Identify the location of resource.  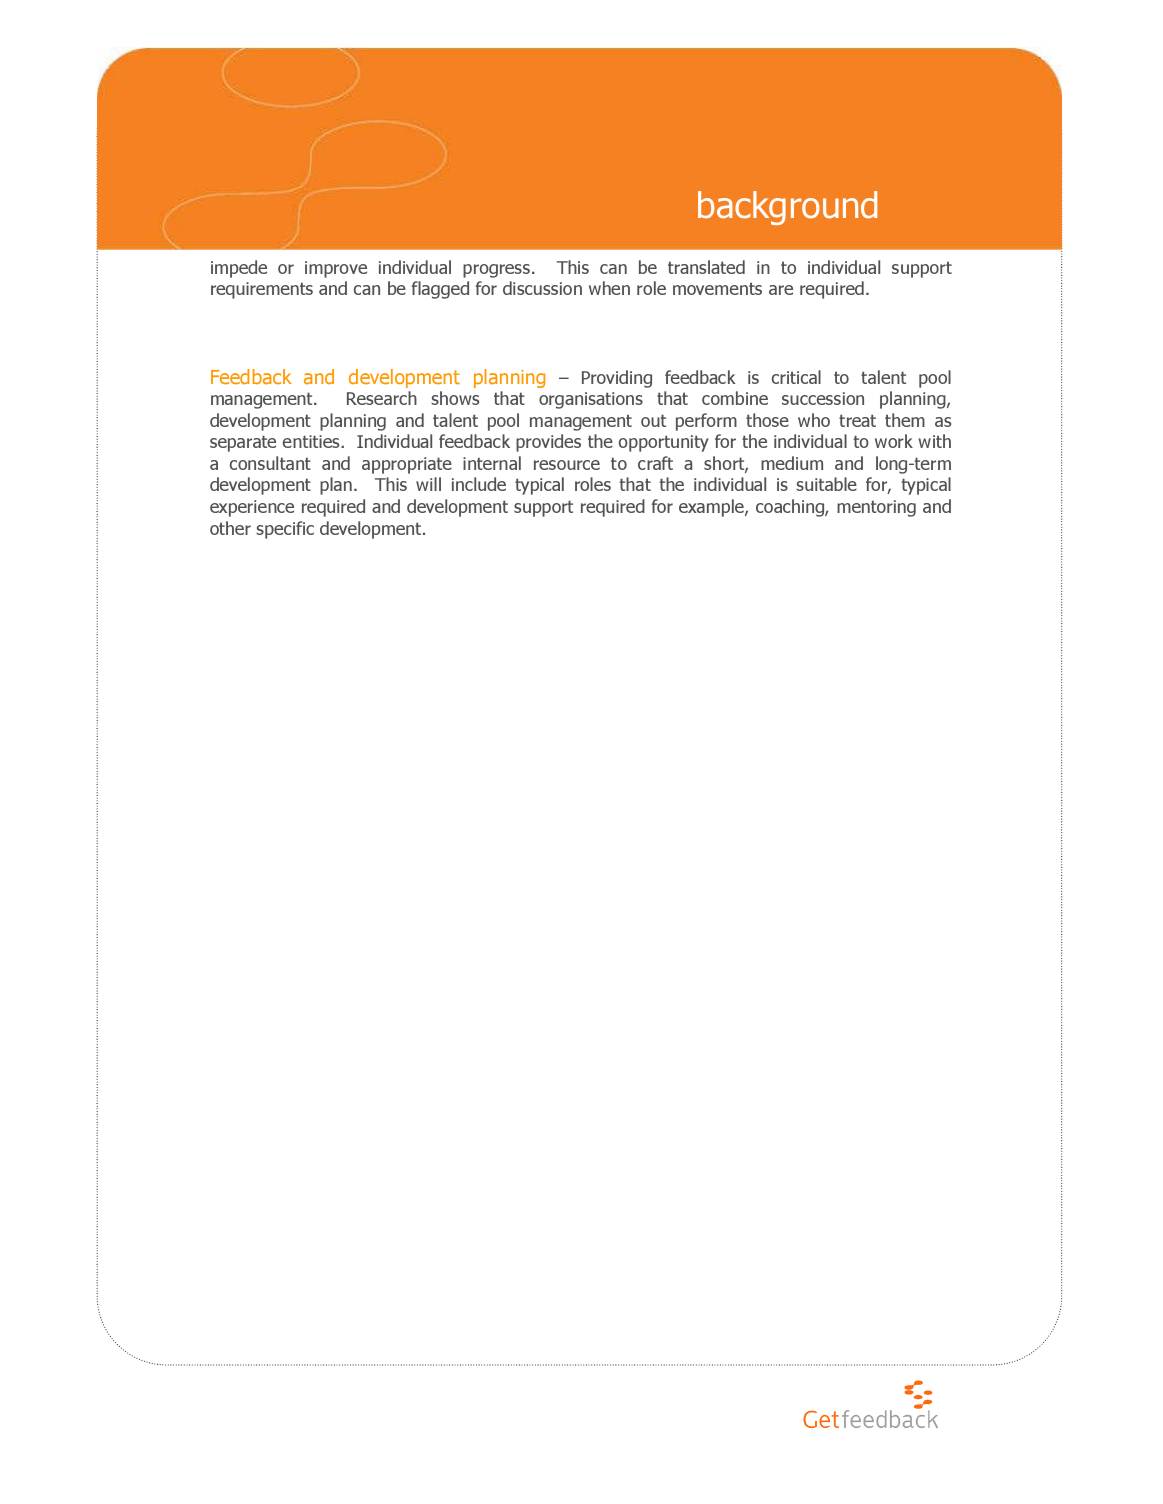
(567, 465).
